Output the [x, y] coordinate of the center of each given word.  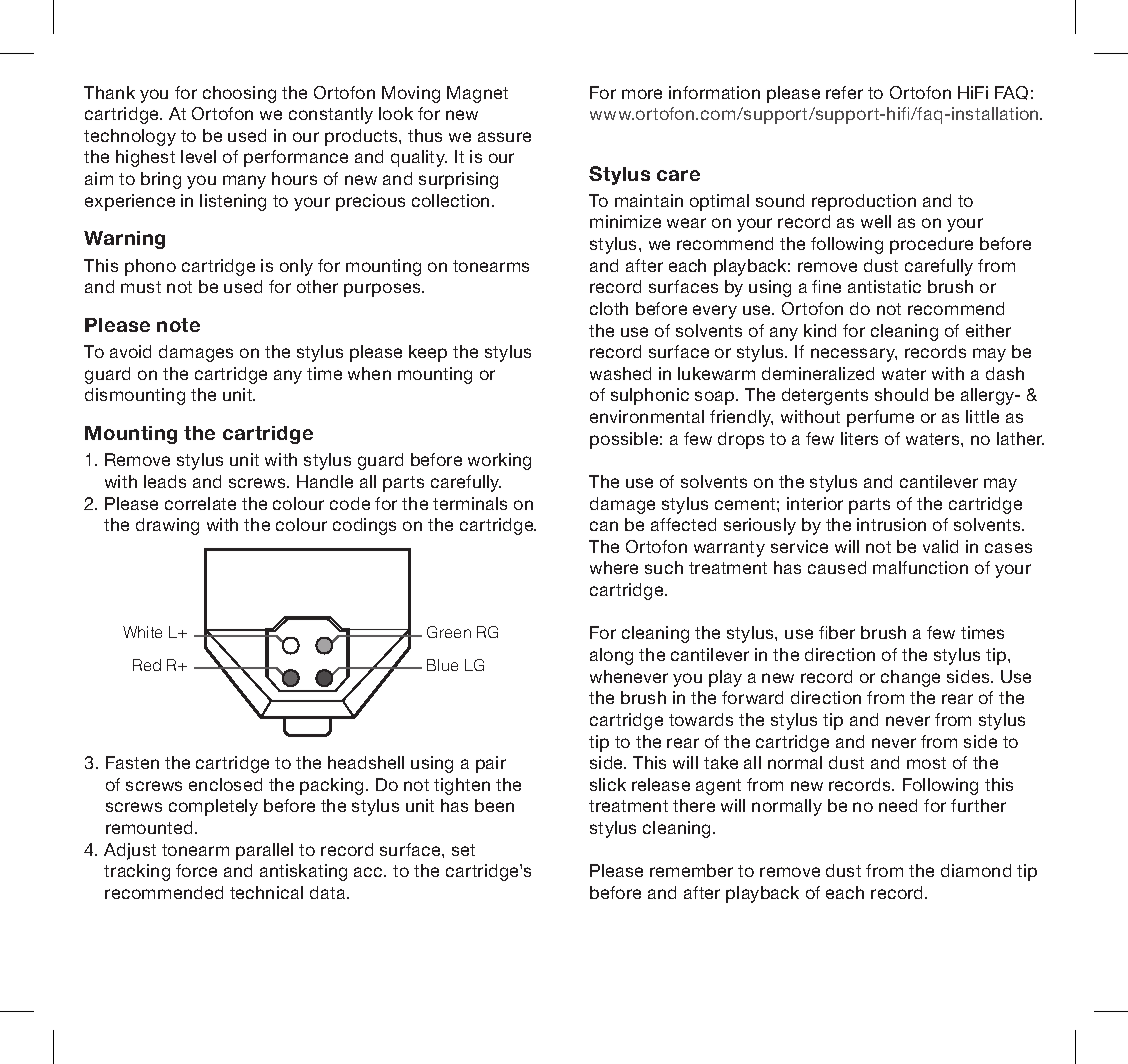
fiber [837, 632]
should [901, 394]
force [196, 870]
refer [844, 92]
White [142, 632]
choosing [239, 94]
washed [620, 373]
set [463, 850]
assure [504, 137]
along [611, 656]
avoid [130, 351]
